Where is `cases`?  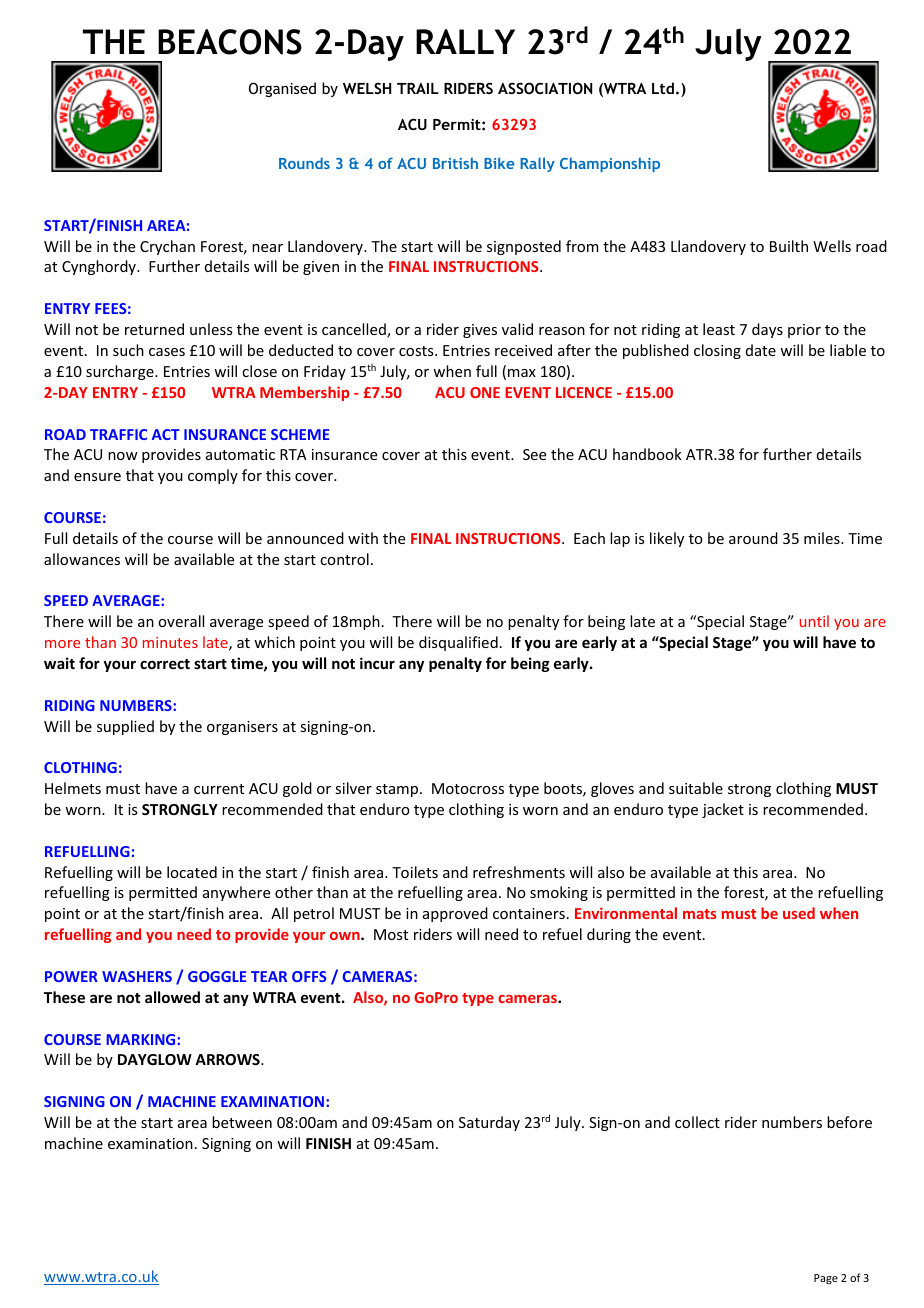
cases is located at coordinates (167, 352).
